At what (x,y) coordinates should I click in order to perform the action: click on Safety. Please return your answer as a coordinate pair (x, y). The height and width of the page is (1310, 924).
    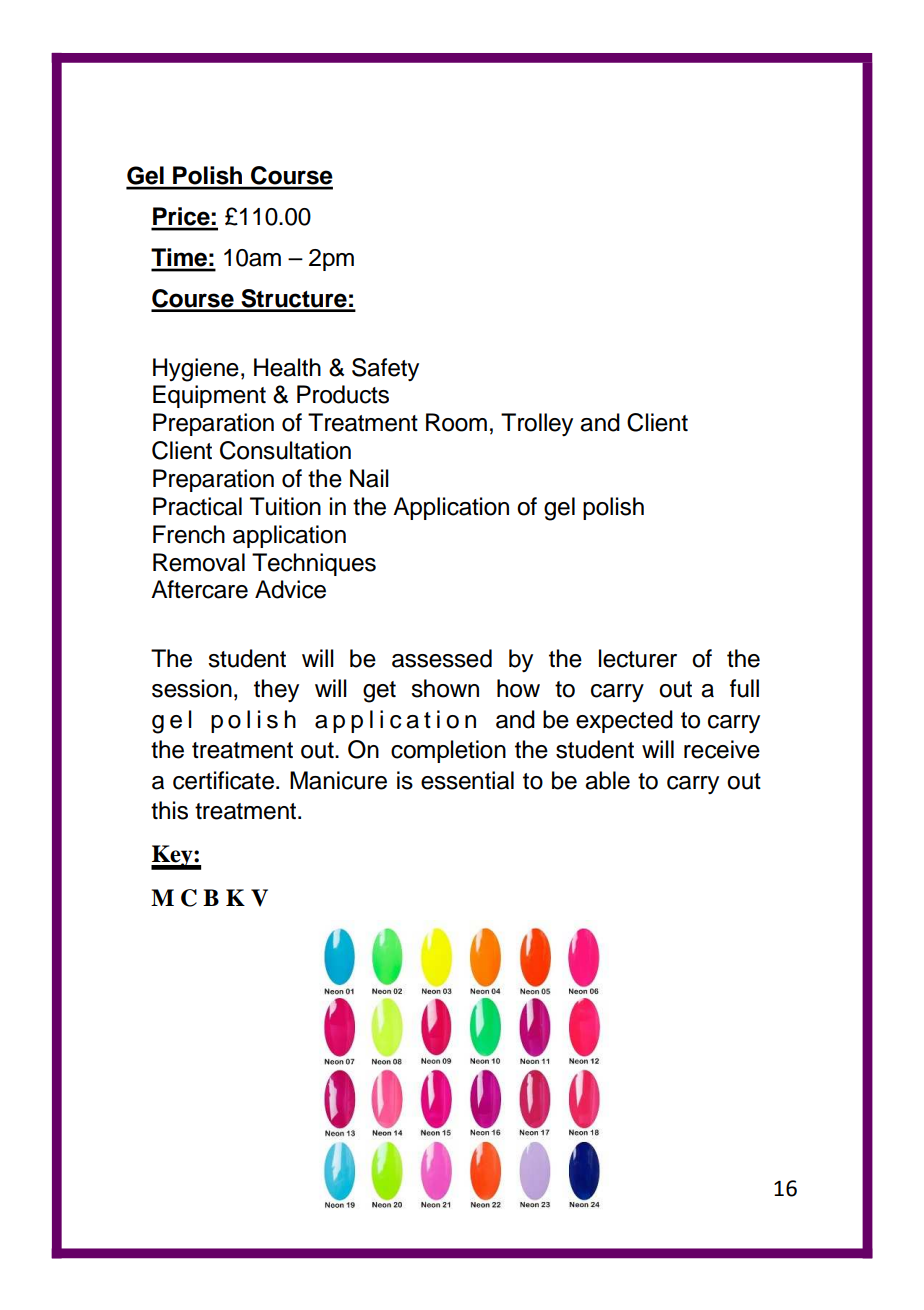
    Looking at the image, I should click on (385, 369).
